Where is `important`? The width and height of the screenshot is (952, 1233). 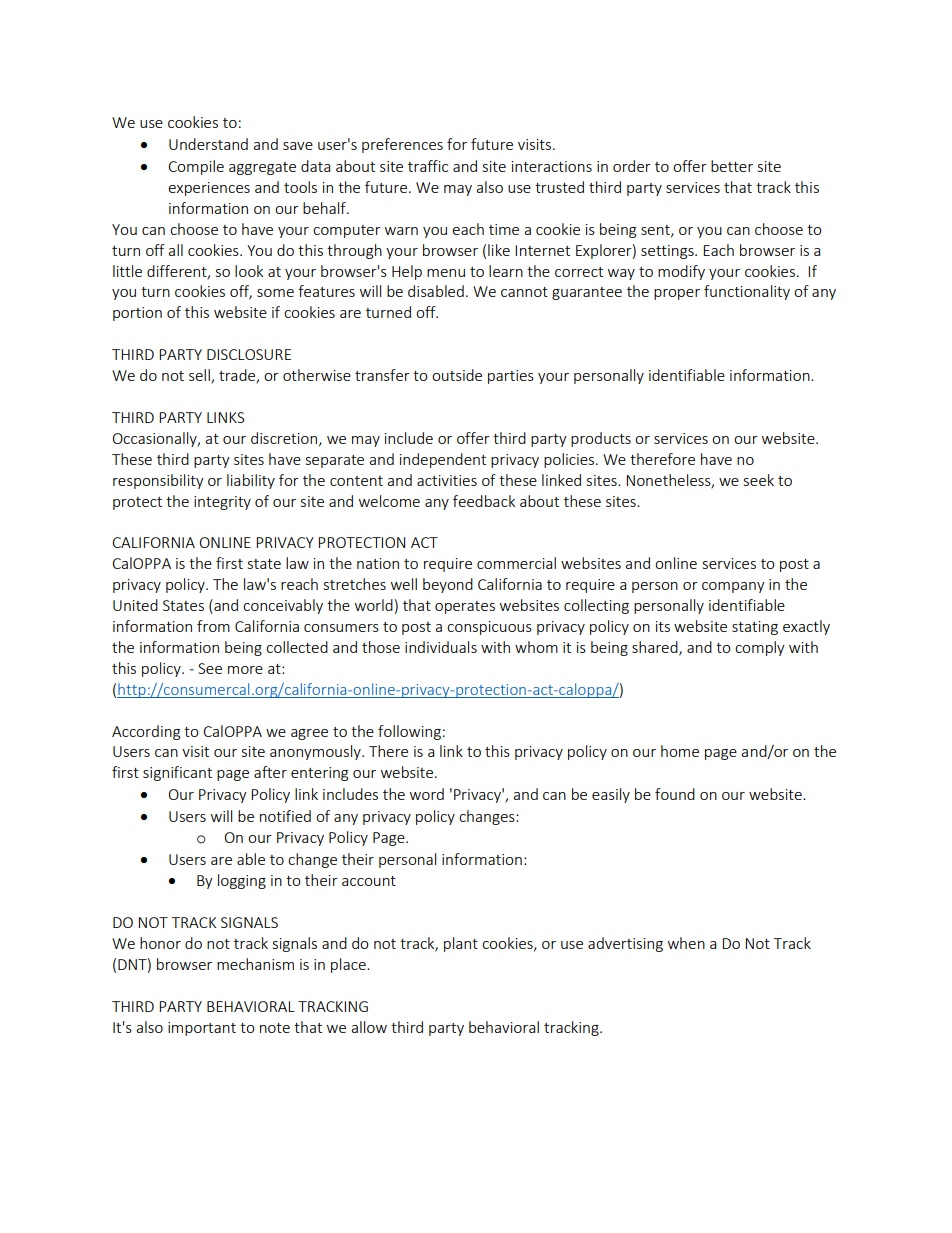
important is located at coordinates (202, 1029).
